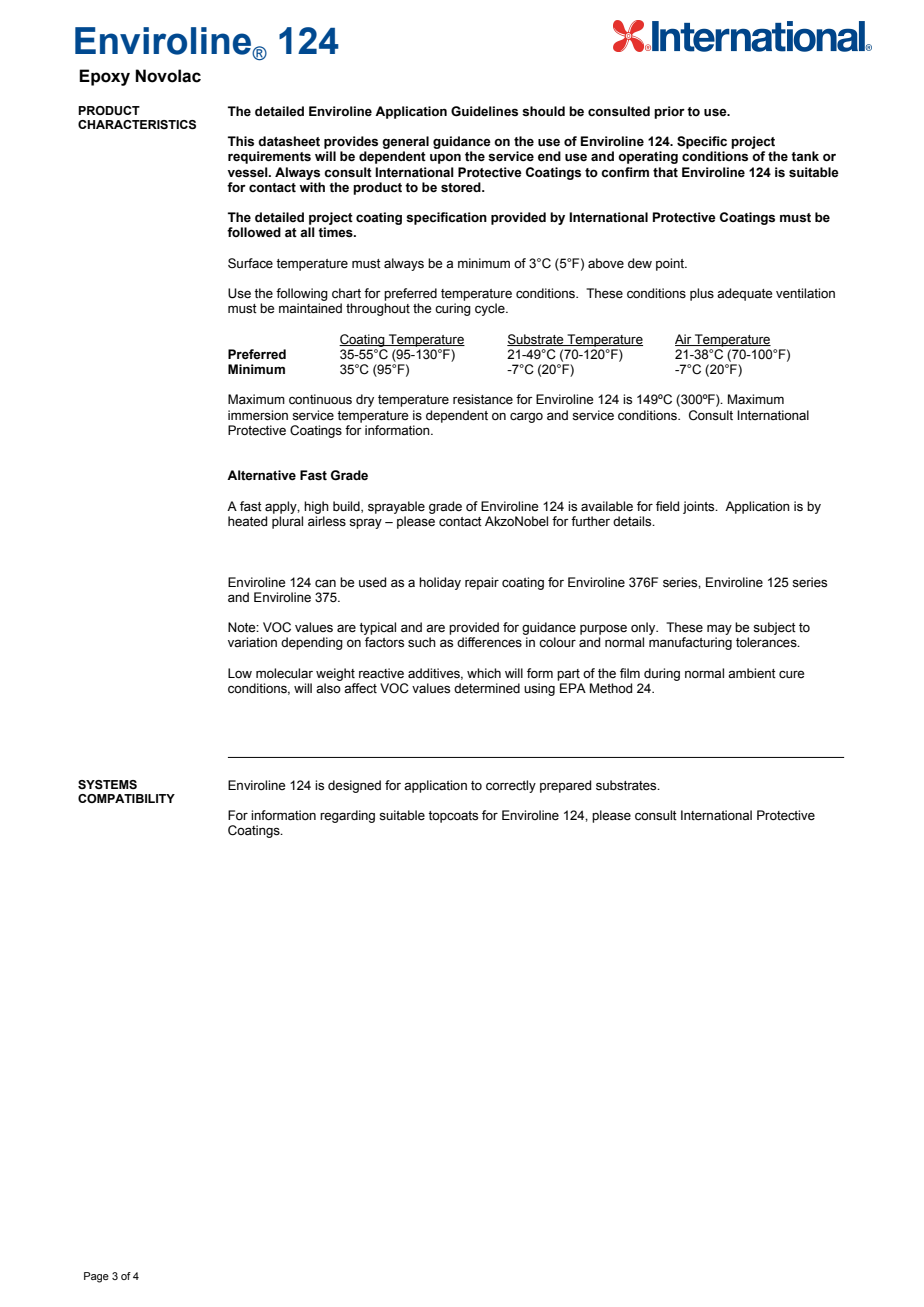  Describe the element at coordinates (565, 786) in the document. I see `prepared` at that location.
